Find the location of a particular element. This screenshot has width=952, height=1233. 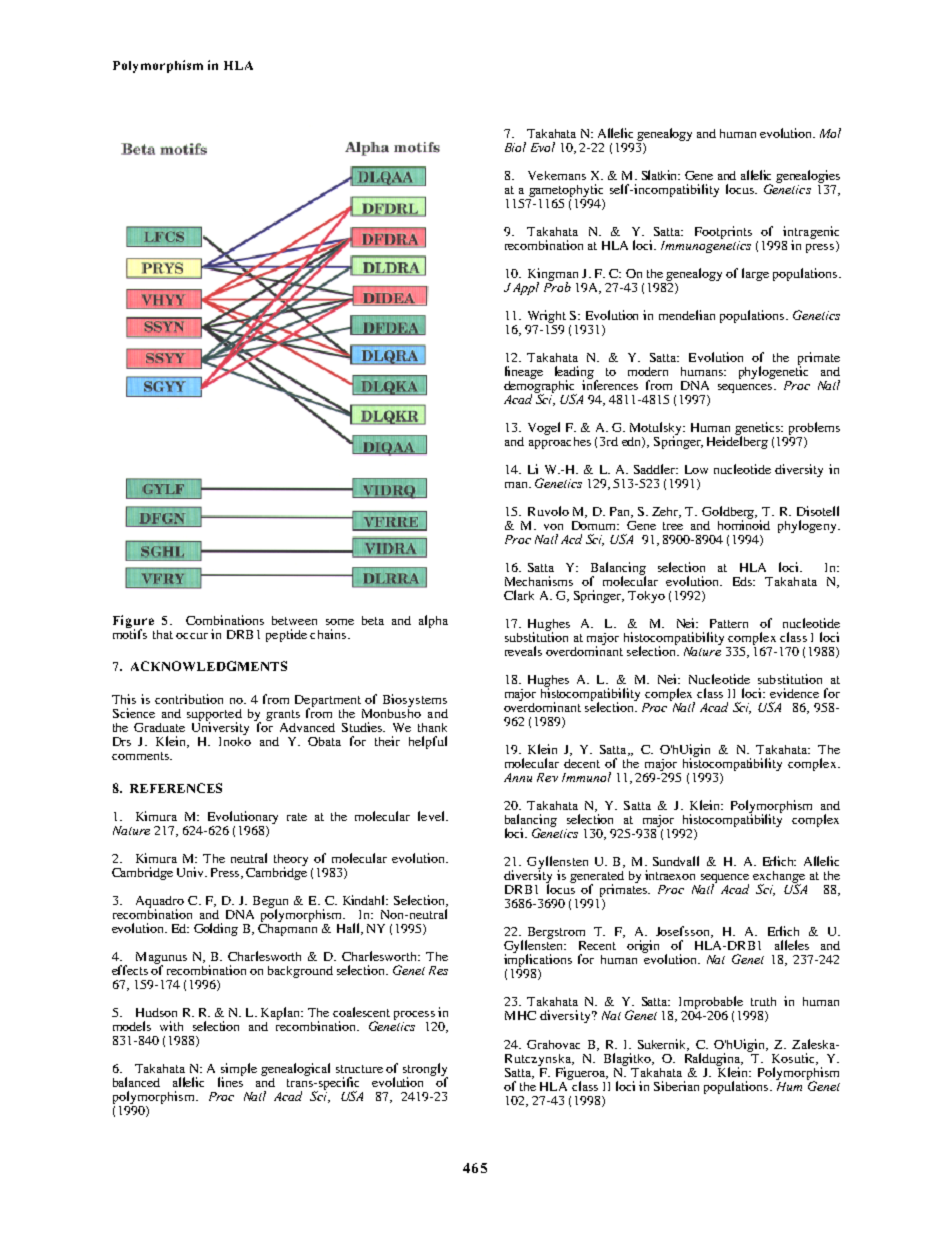

Footprints is located at coordinates (723, 232).
